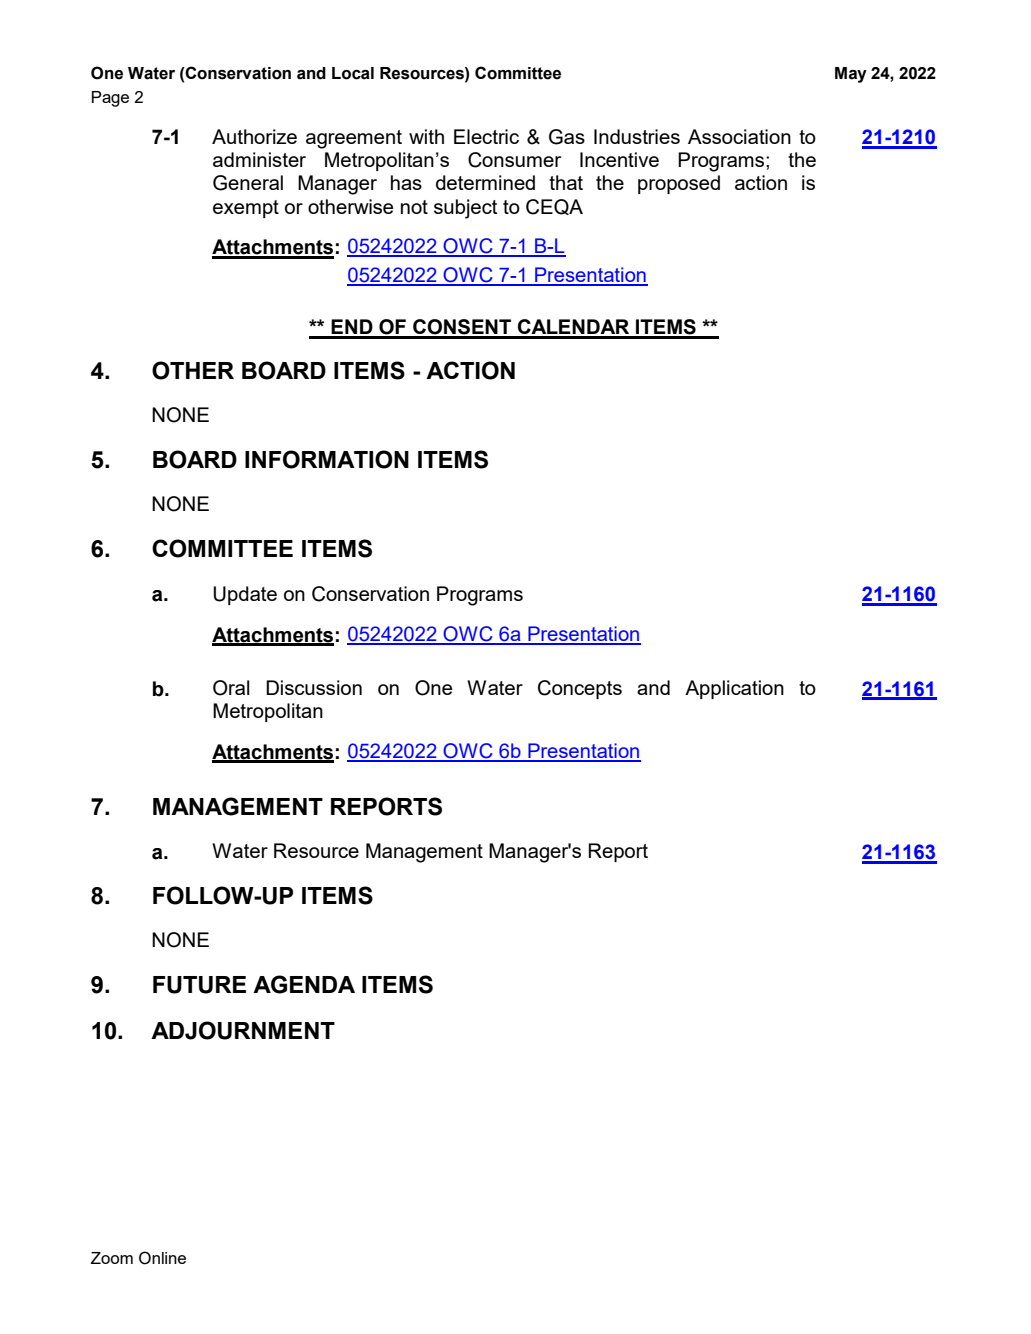 This document has height=1334, width=1031. I want to click on Electric, so click(486, 136).
